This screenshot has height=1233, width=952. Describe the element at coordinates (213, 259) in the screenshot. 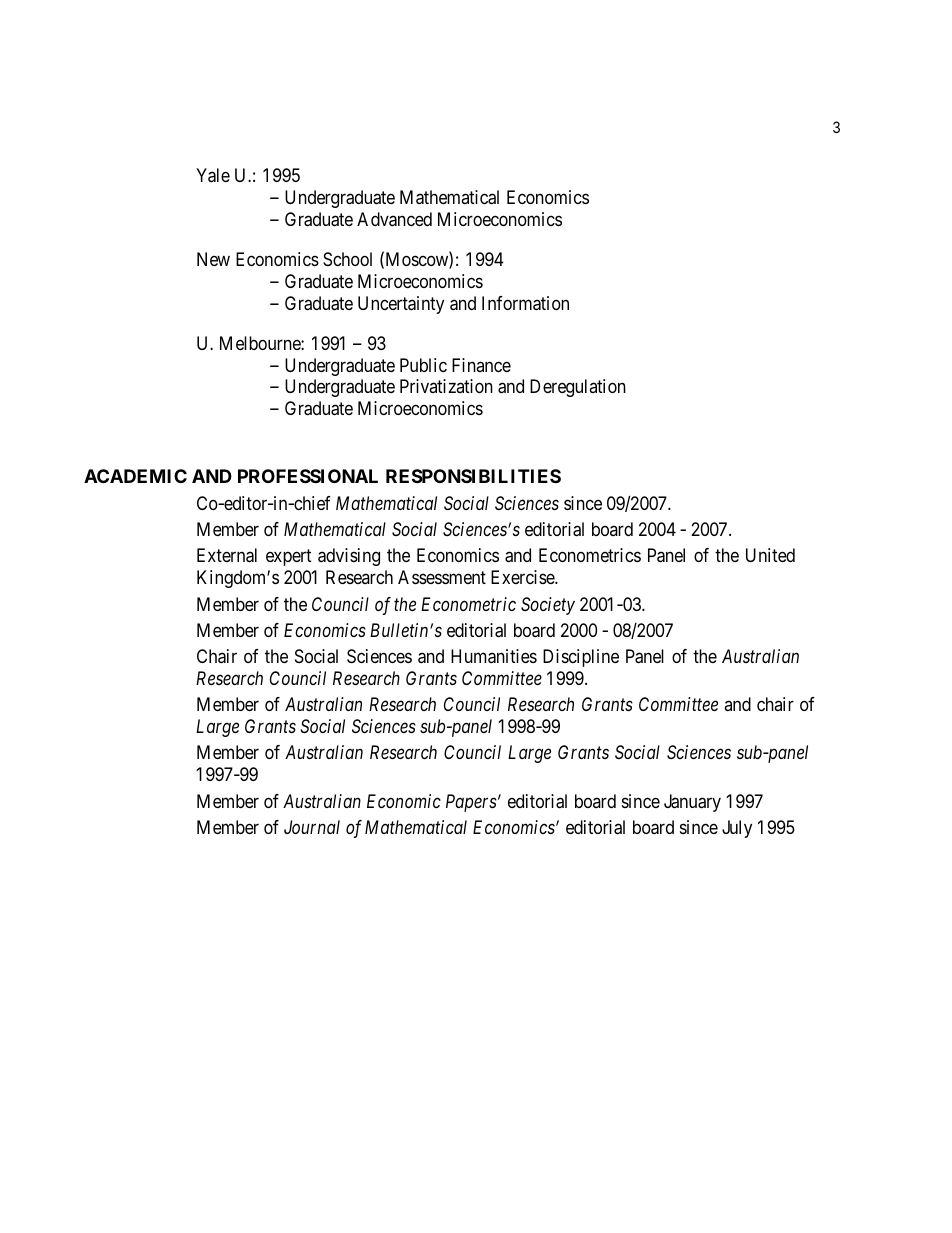

I see `New` at that location.
